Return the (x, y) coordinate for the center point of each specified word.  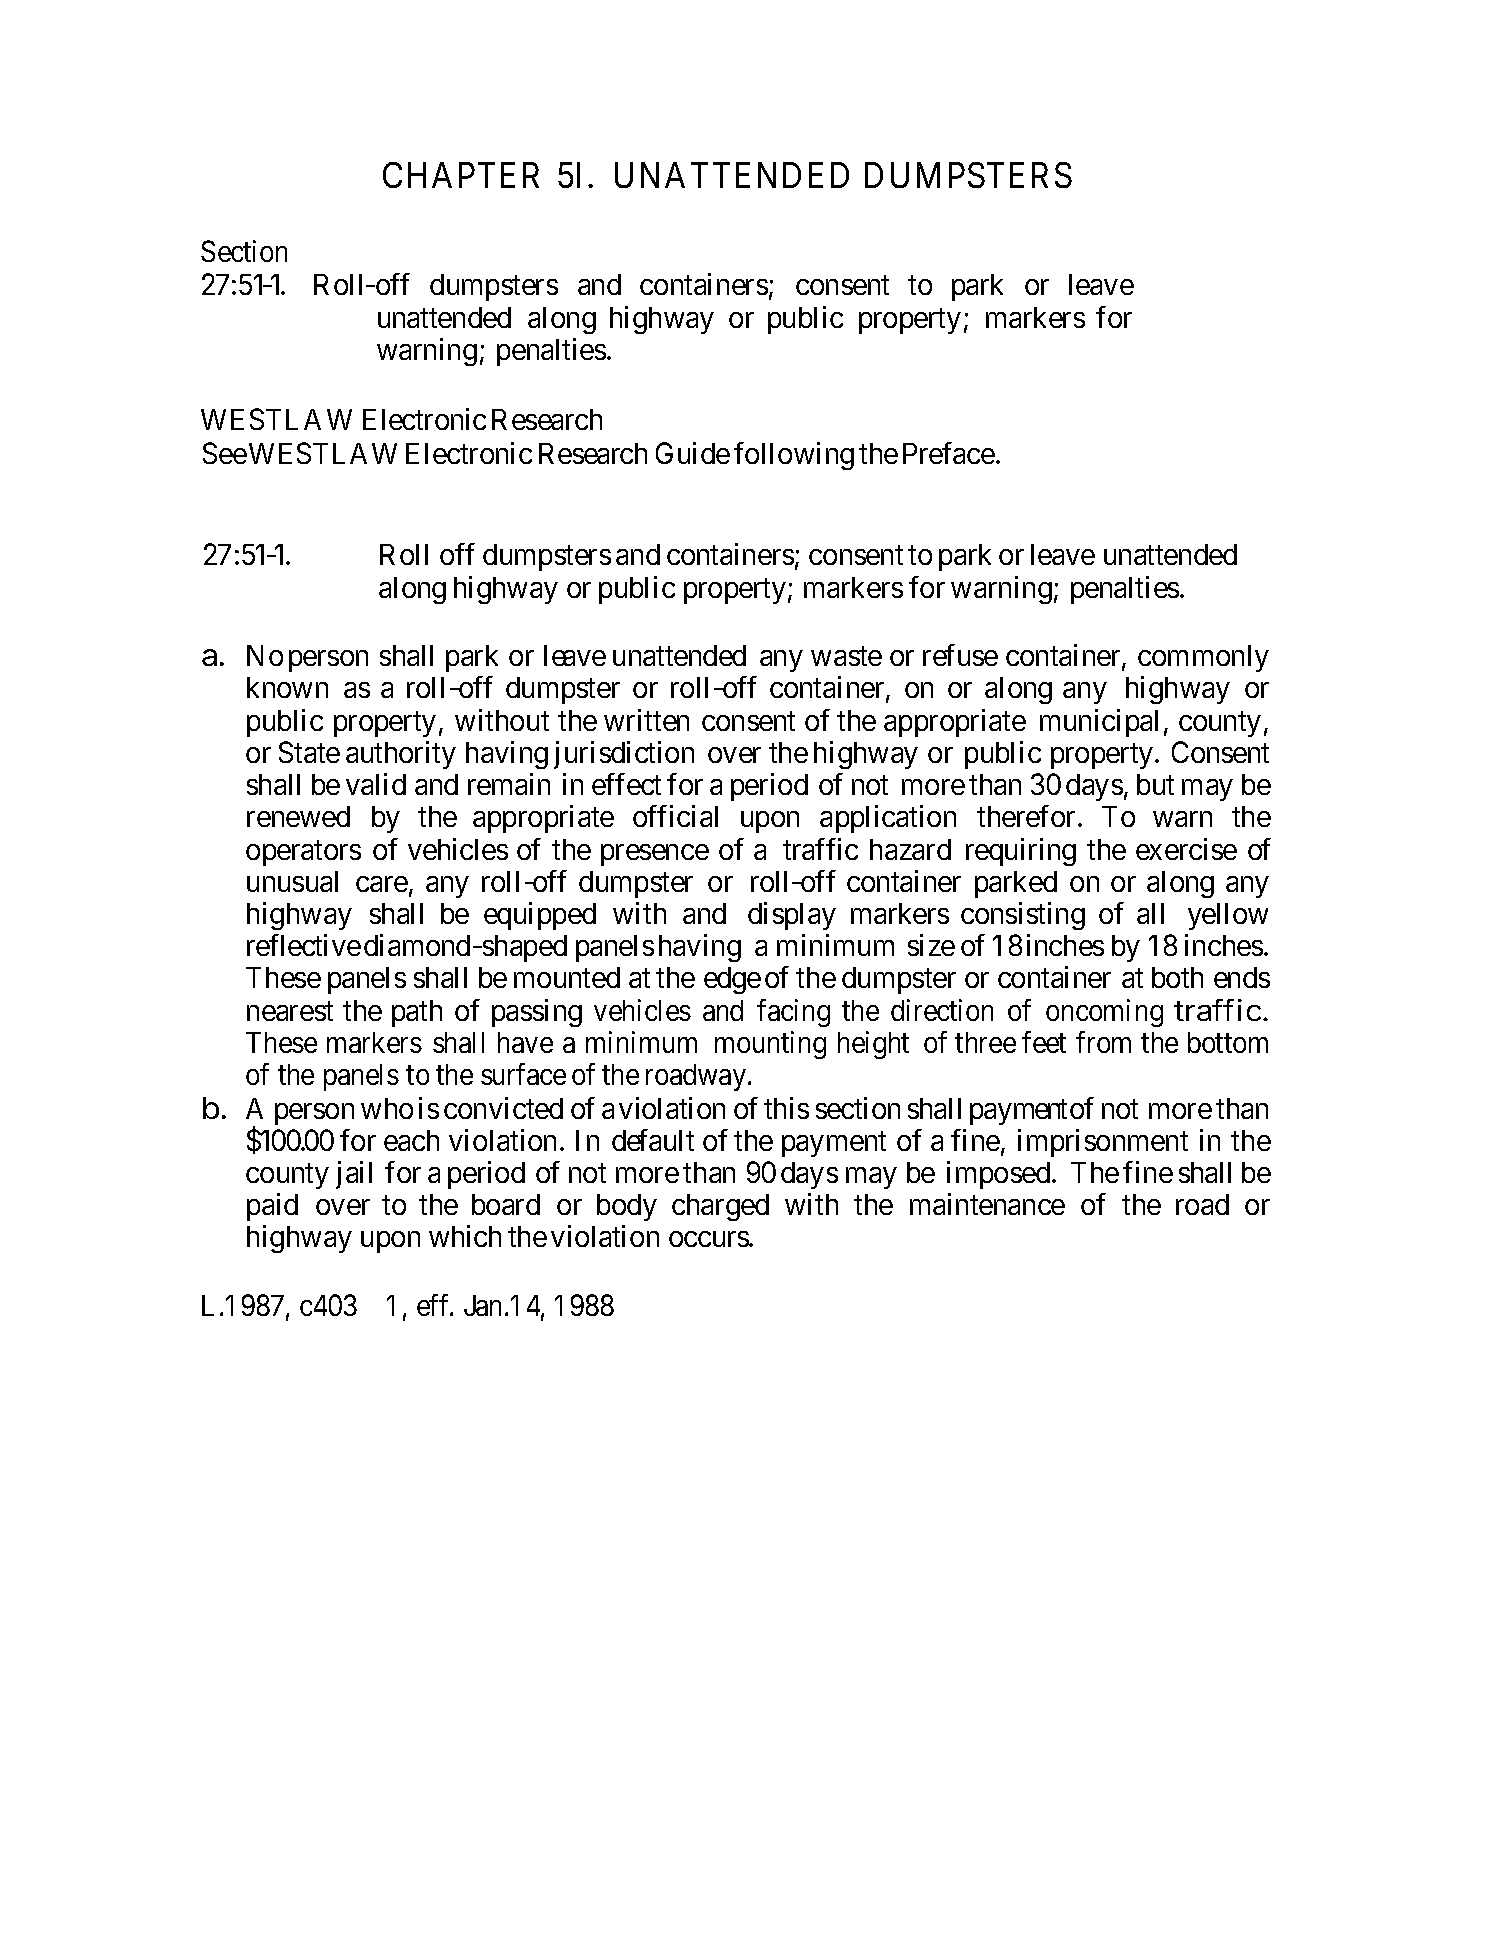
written (646, 720)
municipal (1099, 723)
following (794, 456)
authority (401, 755)
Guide (693, 453)
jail (354, 1175)
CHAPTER (461, 175)
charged (720, 1207)
